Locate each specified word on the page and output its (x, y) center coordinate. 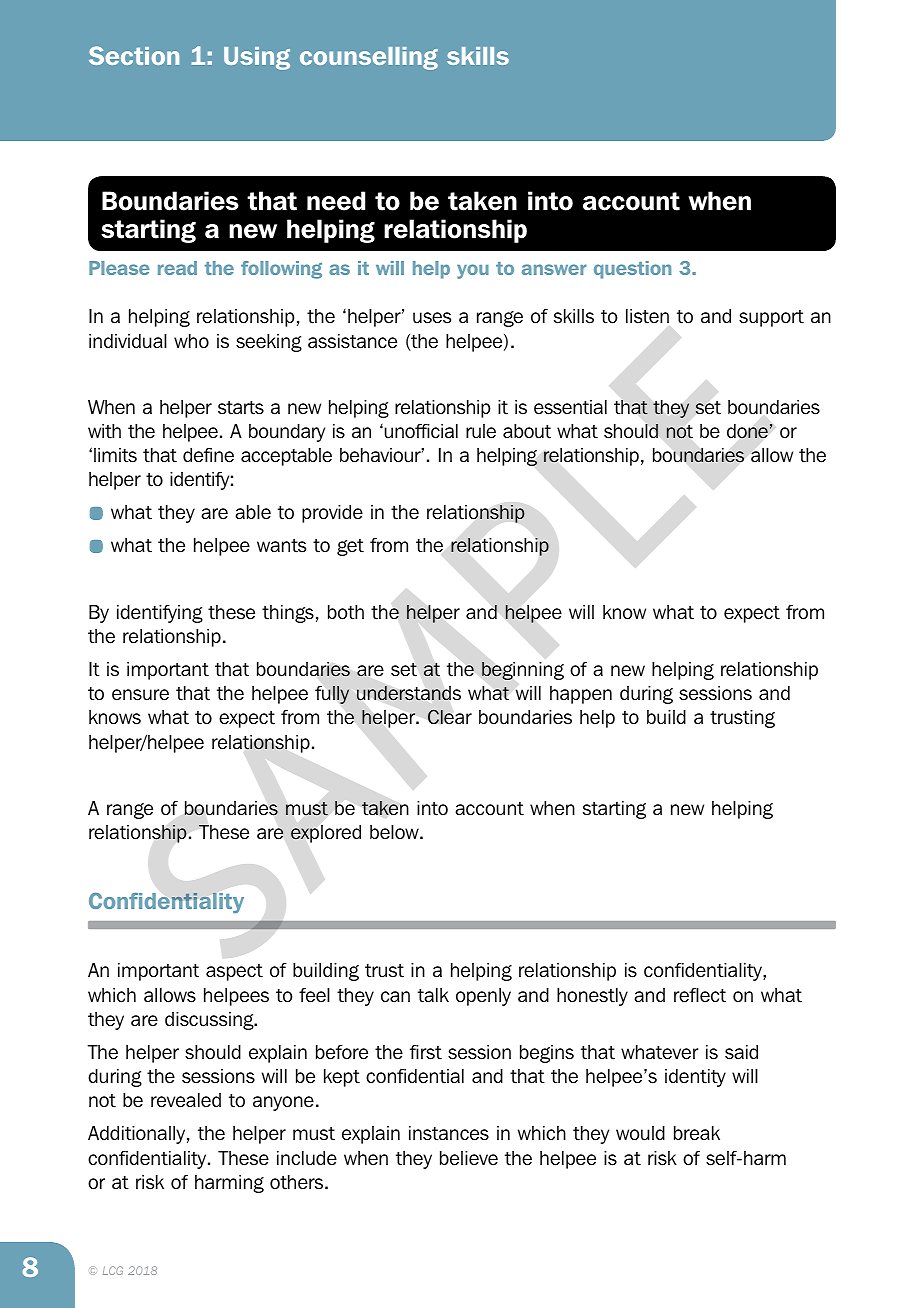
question (632, 270)
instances (449, 1133)
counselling (369, 58)
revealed (186, 1100)
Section (134, 55)
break (697, 1133)
